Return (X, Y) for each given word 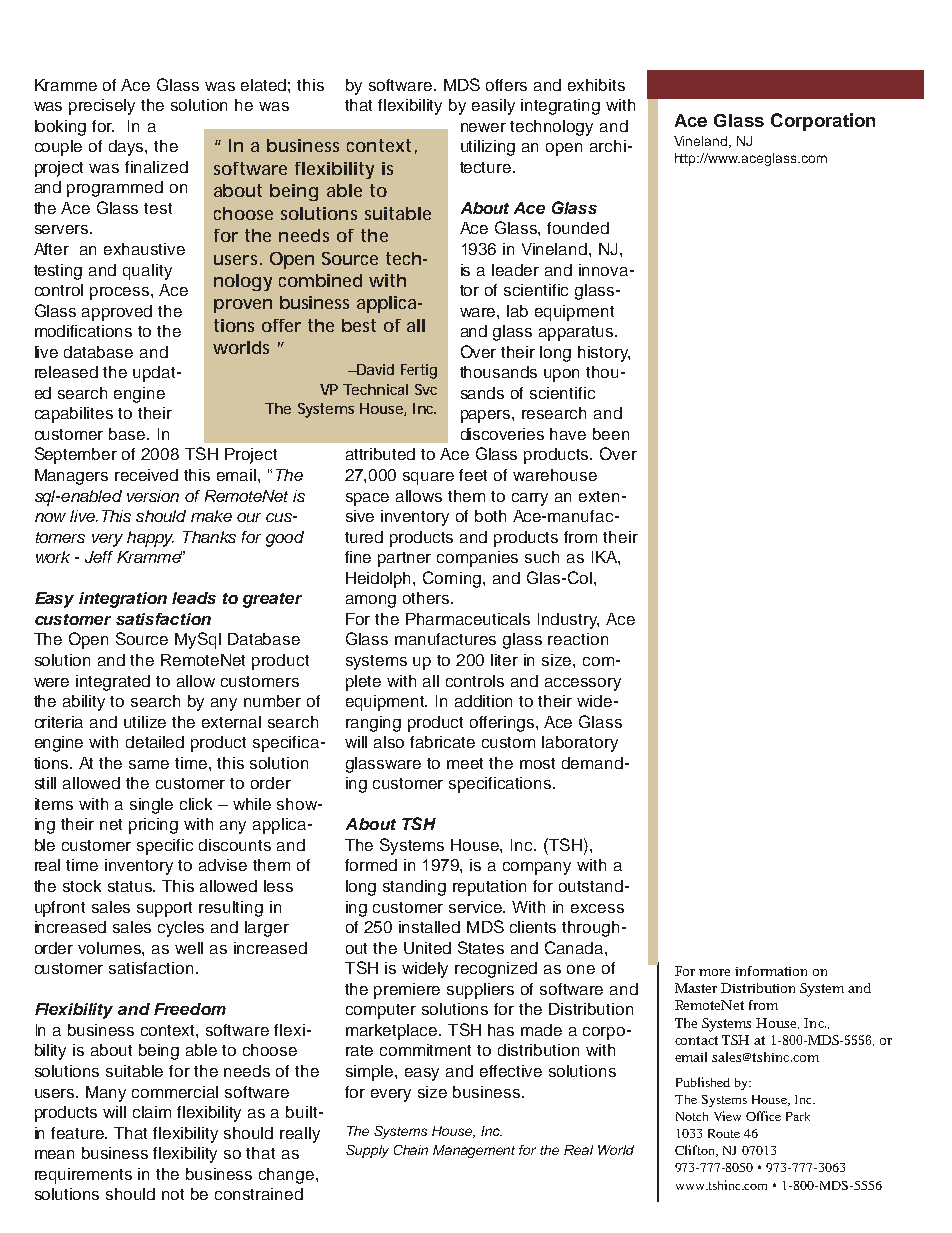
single (151, 806)
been (611, 434)
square (428, 478)
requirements (83, 1176)
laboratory (580, 744)
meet (465, 763)
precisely (102, 107)
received (146, 475)
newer (483, 127)
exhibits (596, 85)
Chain (411, 1150)
